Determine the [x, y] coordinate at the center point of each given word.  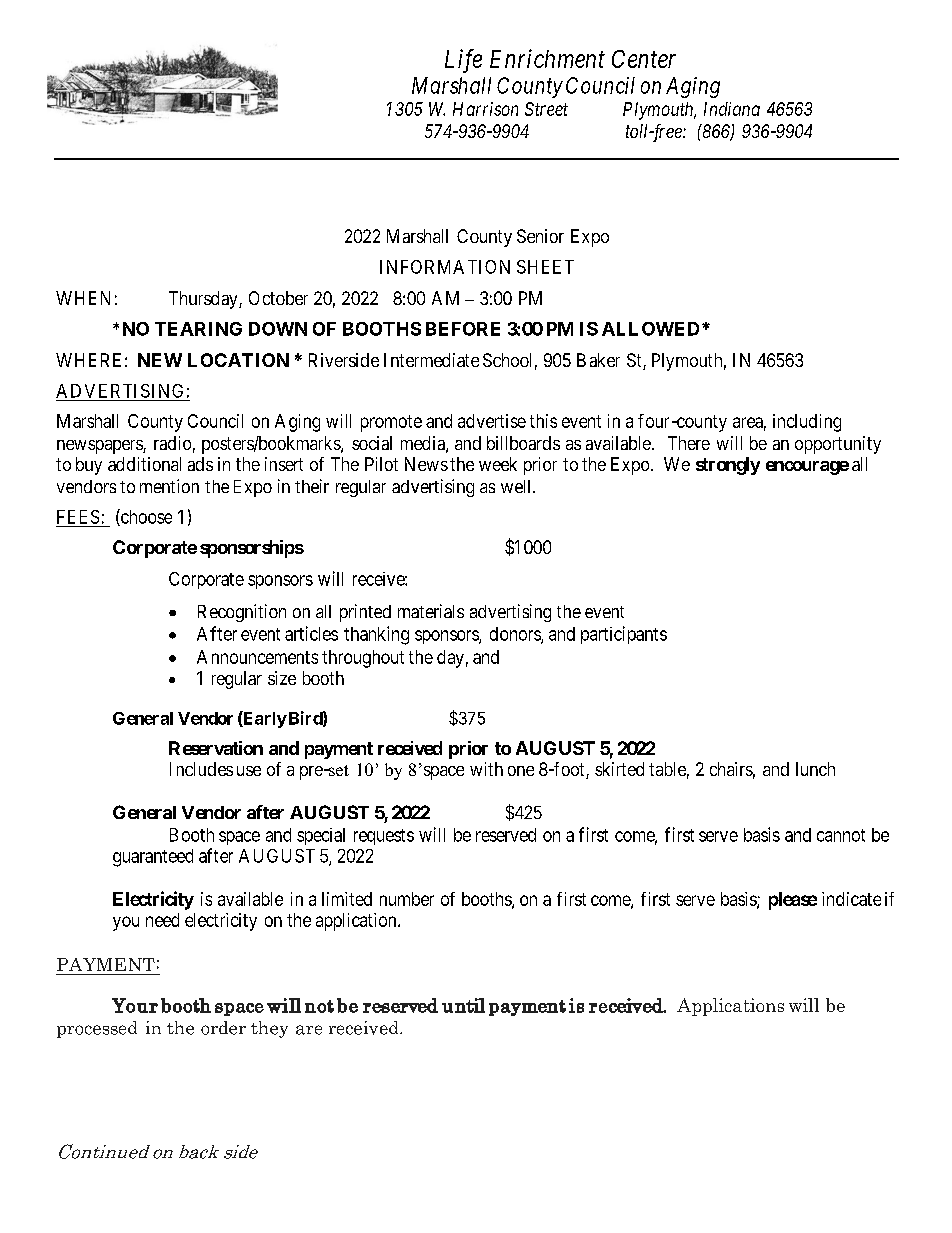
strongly [728, 466]
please [793, 901]
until [463, 1005]
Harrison [485, 109]
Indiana [732, 109]
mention [169, 486]
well [517, 486]
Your [135, 1005]
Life [463, 61]
